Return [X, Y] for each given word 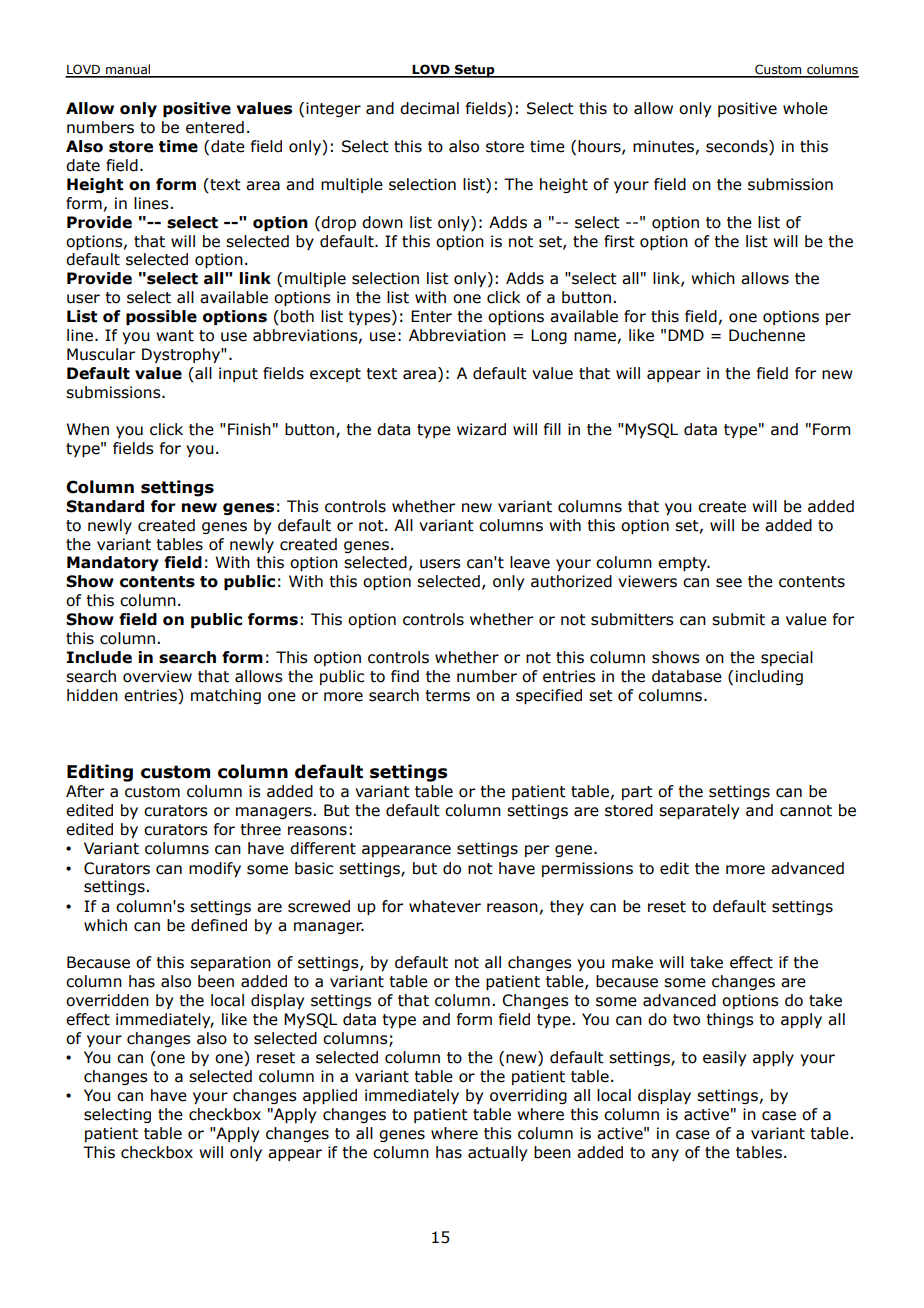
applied [330, 1096]
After [85, 791]
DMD [686, 335]
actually [497, 1153]
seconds [738, 147]
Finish [249, 429]
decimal [429, 108]
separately [699, 811]
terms [447, 696]
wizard [481, 429]
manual [128, 70]
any [665, 1155]
